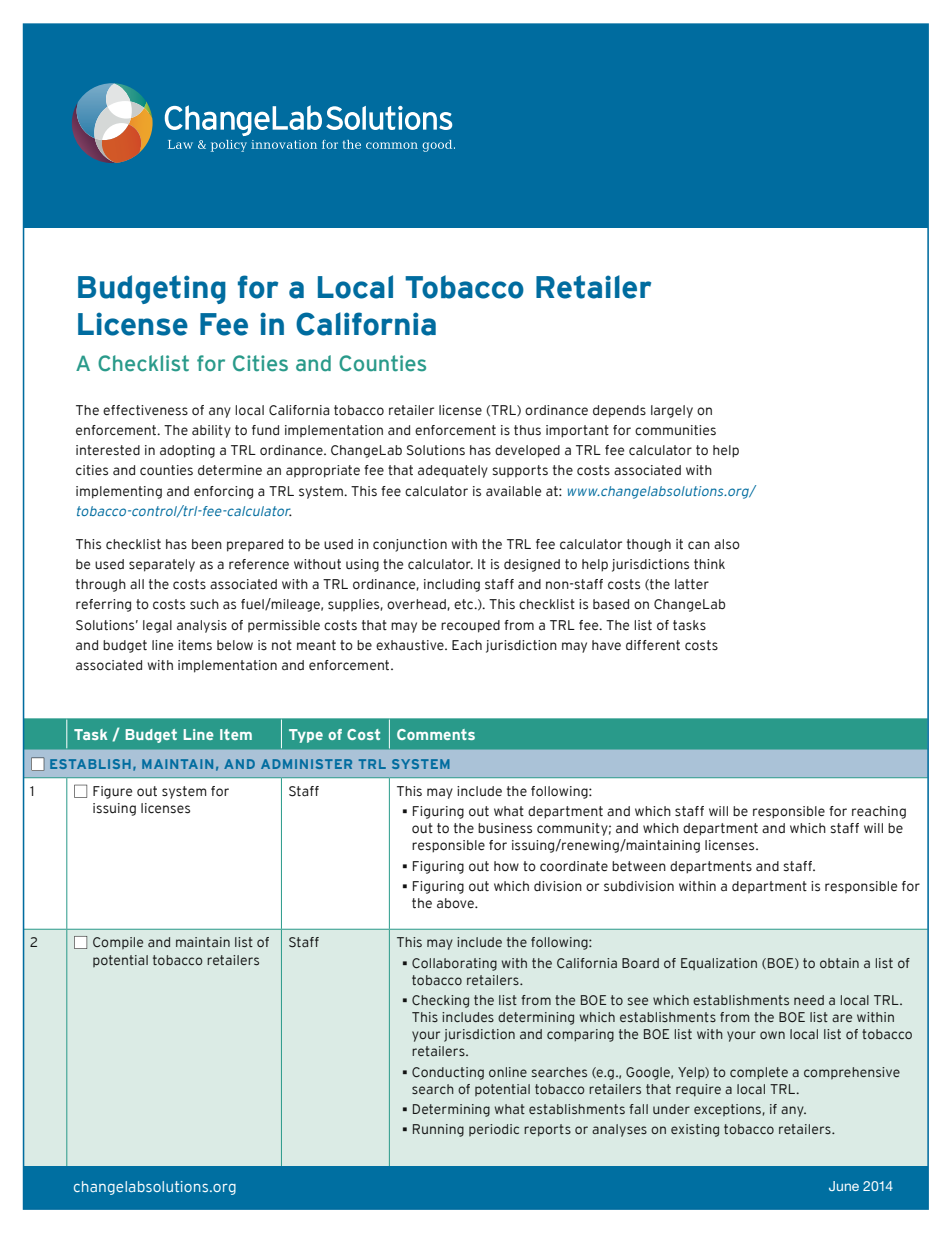 This screenshot has height=1233, width=952. What do you see at coordinates (527, 430) in the screenshot?
I see `thus` at bounding box center [527, 430].
